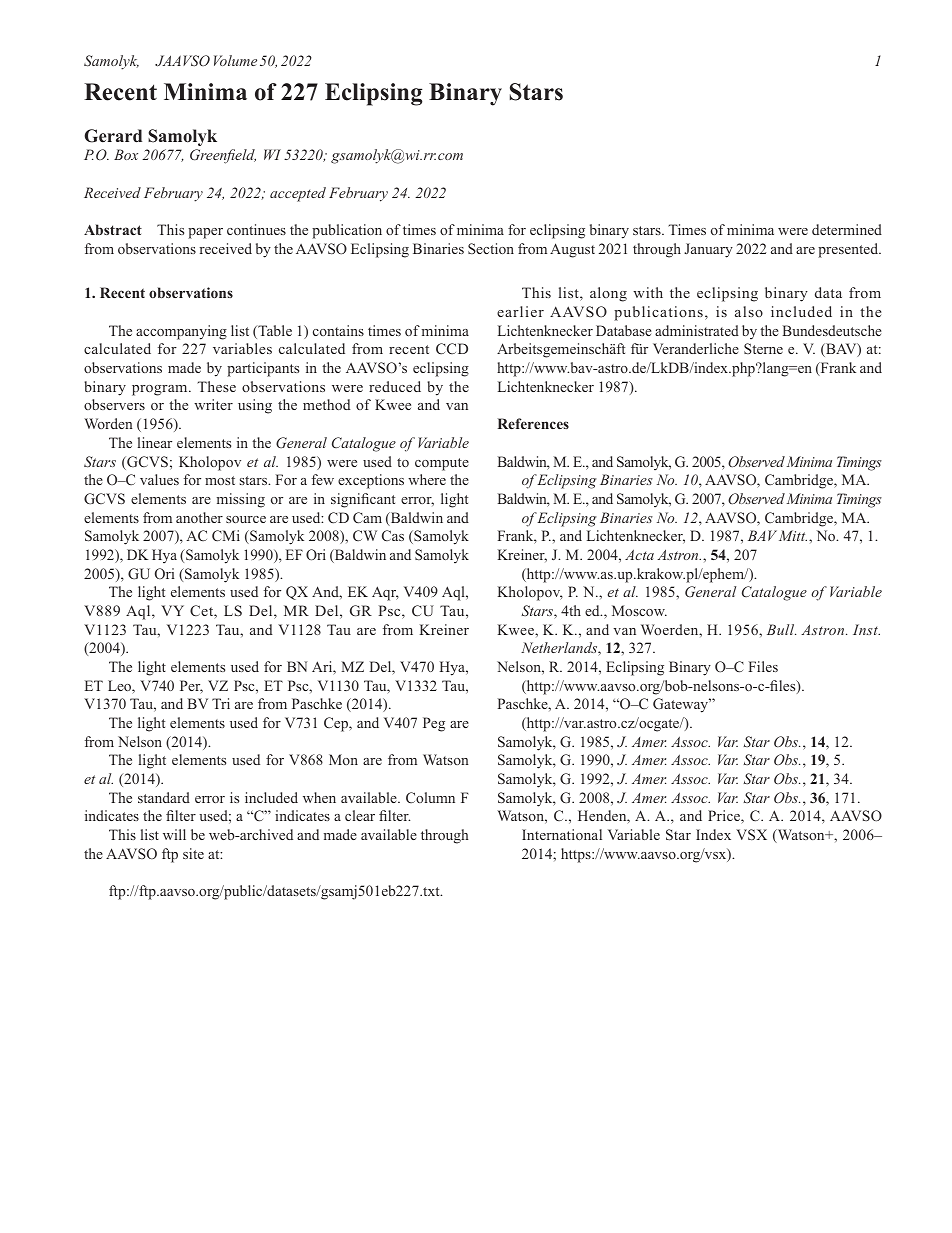 The image size is (952, 1233). What do you see at coordinates (223, 156) in the page?
I see `Greenfield` at bounding box center [223, 156].
